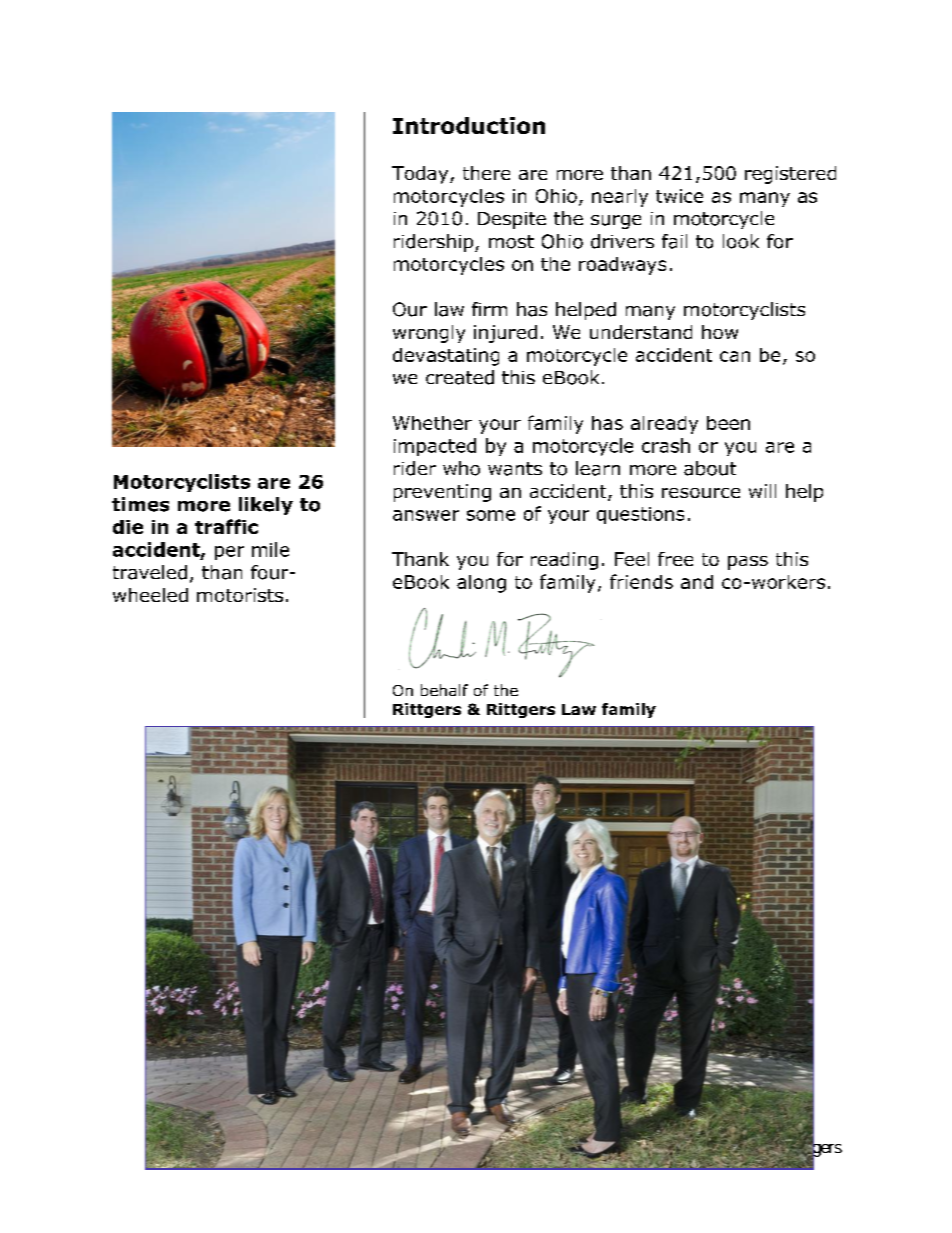 Image resolution: width=952 pixels, height=1233 pixels. Describe the element at coordinates (491, 515) in the image. I see `some` at that location.
